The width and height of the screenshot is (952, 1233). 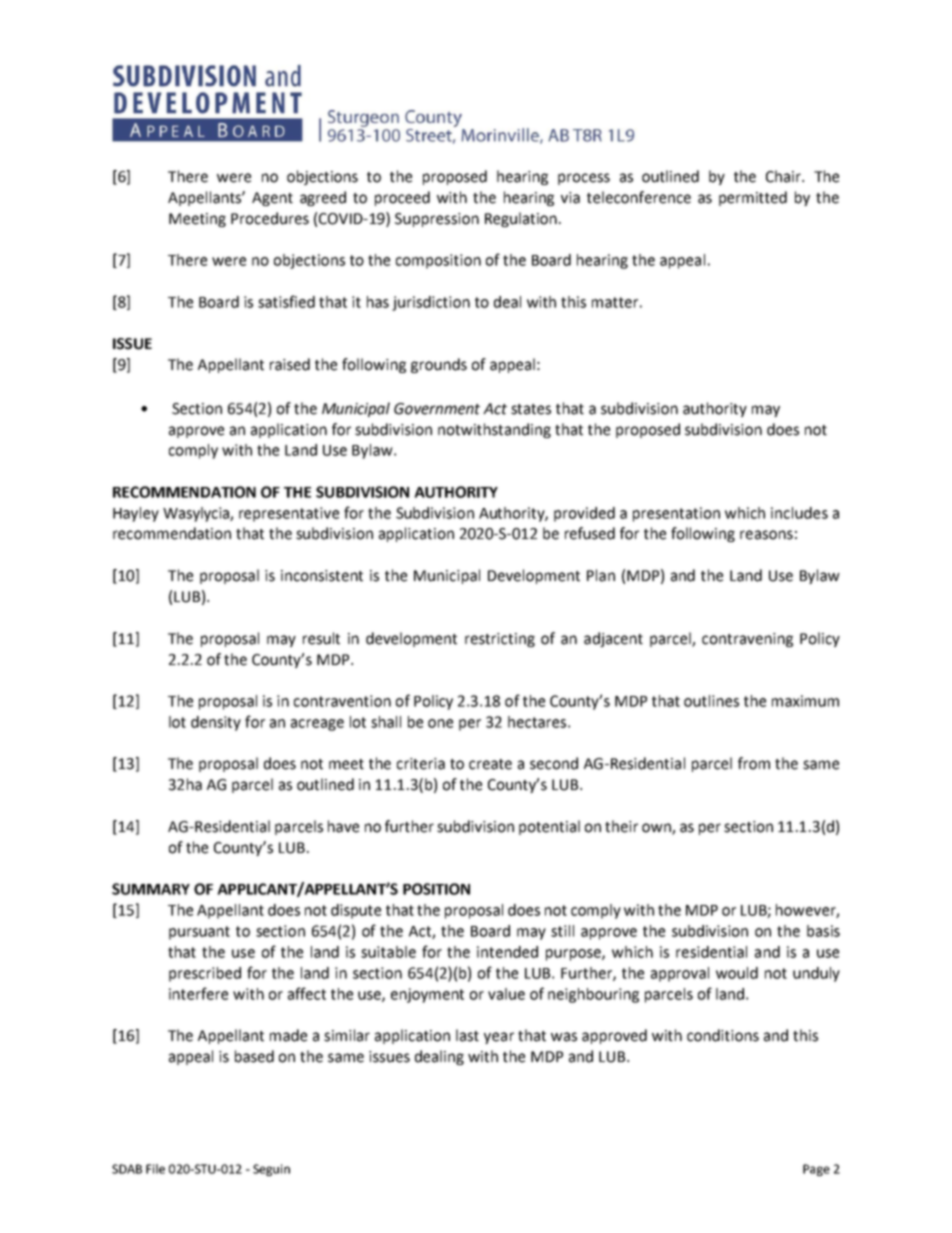 What do you see at coordinates (270, 218) in the screenshot?
I see `Procedures` at bounding box center [270, 218].
